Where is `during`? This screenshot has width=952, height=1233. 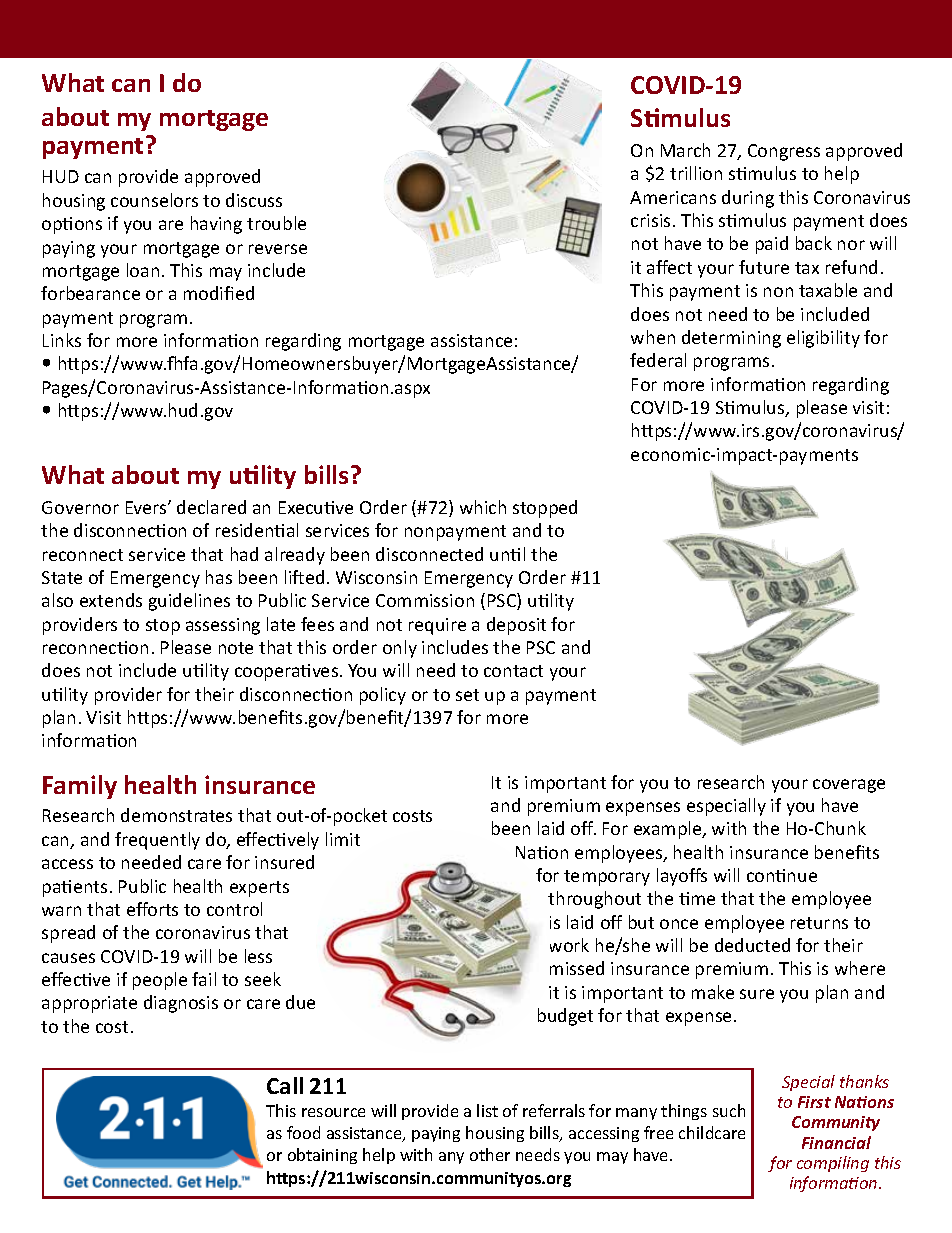
during is located at coordinates (748, 199).
